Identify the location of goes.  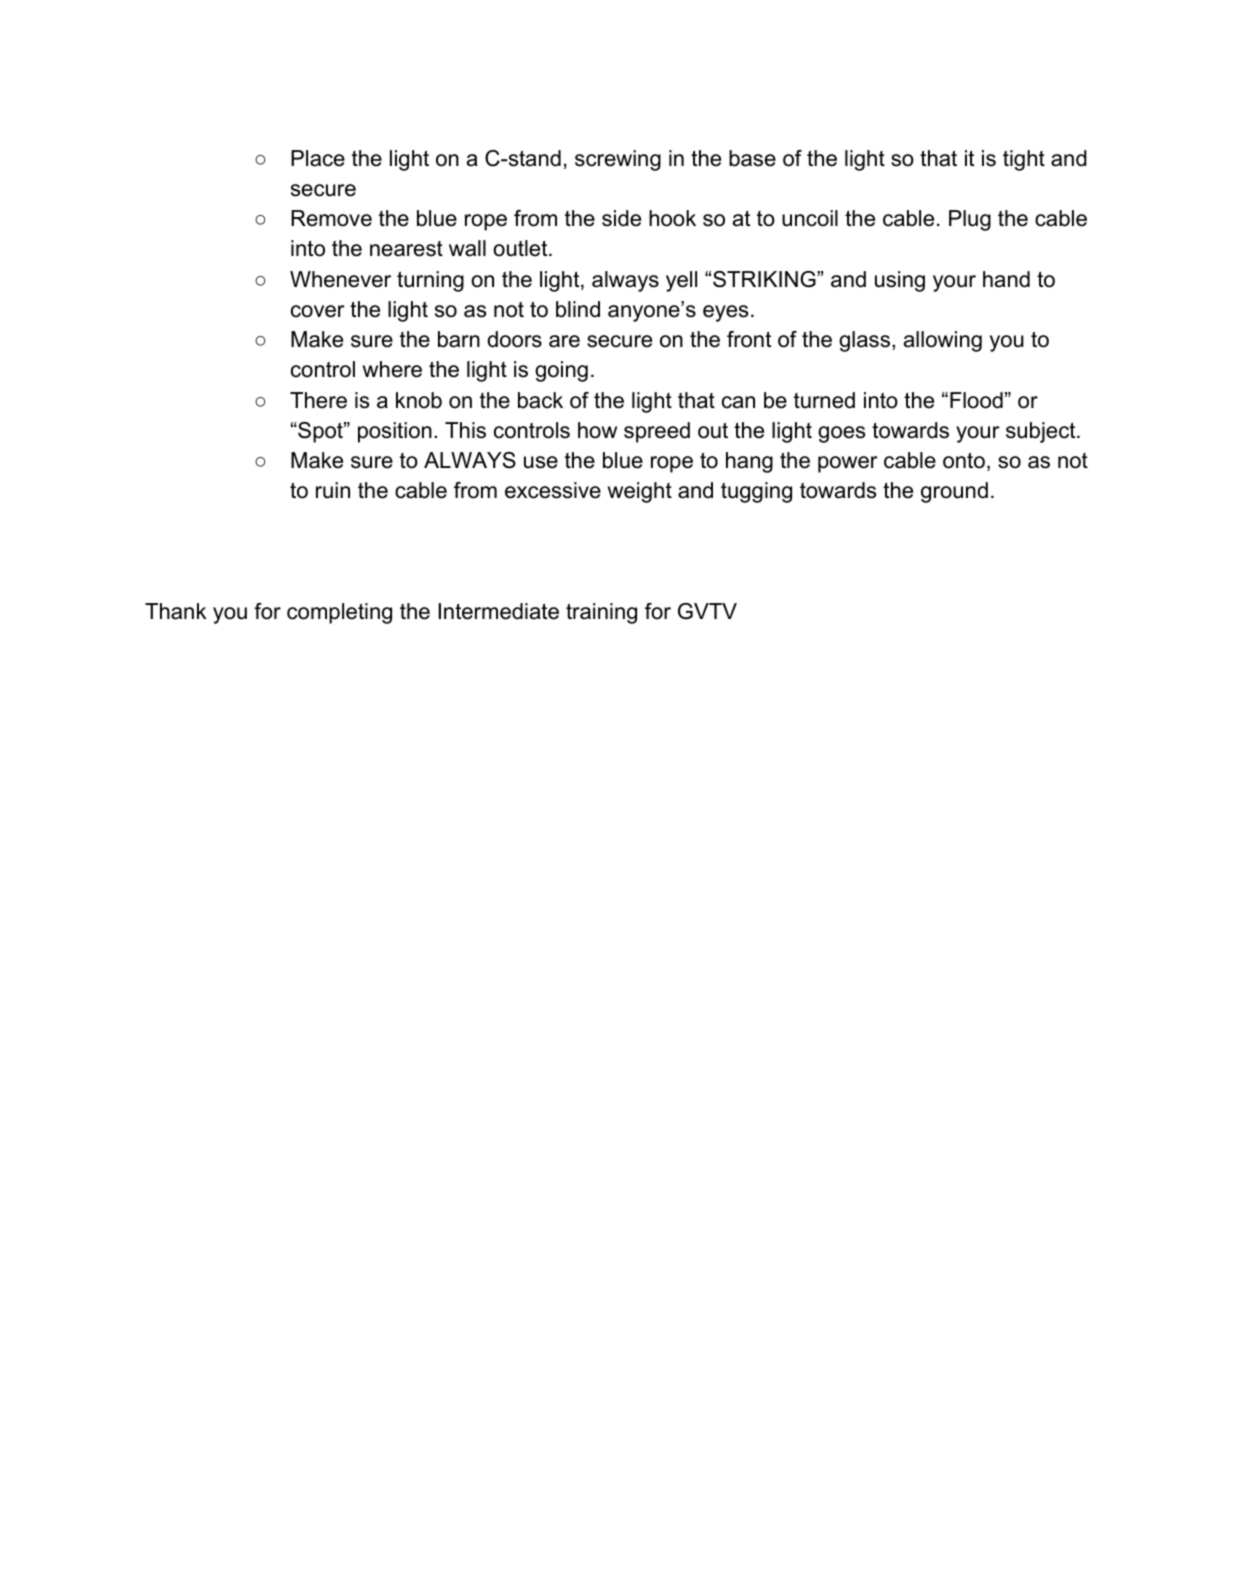
(841, 434).
